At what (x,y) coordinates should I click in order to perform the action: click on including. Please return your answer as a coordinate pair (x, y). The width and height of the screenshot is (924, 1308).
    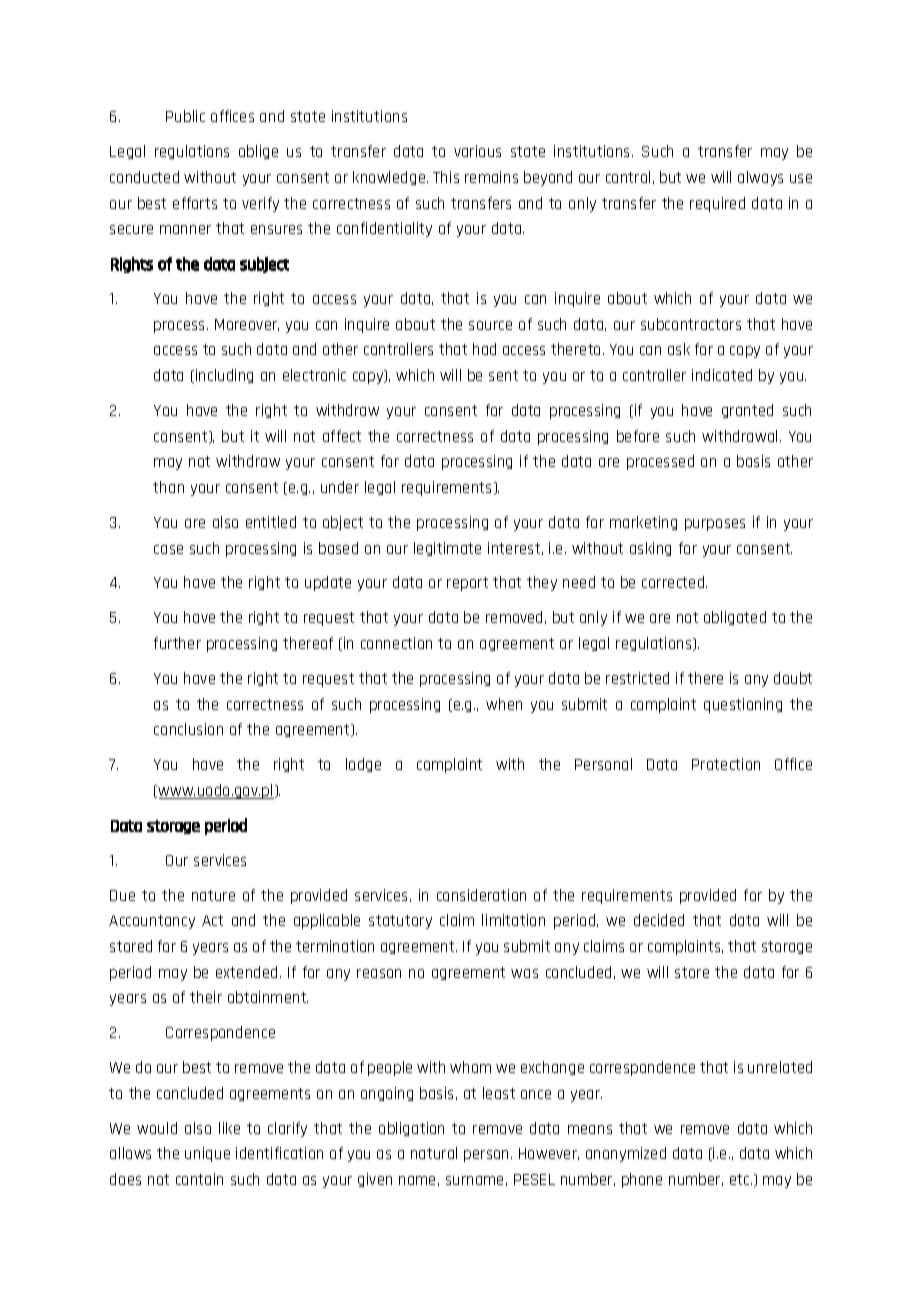
    Looking at the image, I should click on (224, 376).
